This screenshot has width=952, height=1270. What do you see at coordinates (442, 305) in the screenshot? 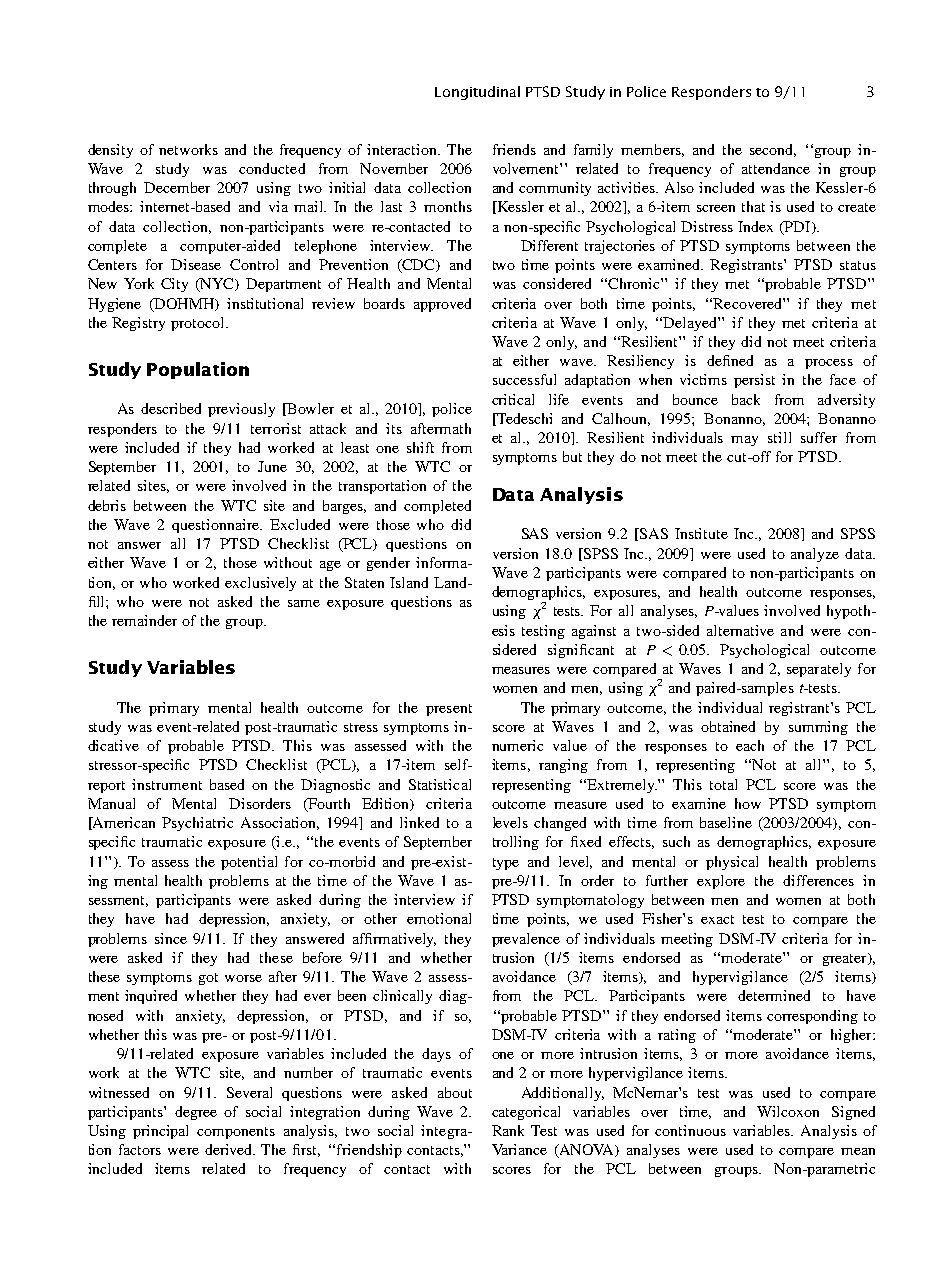
I see `approved` at bounding box center [442, 305].
